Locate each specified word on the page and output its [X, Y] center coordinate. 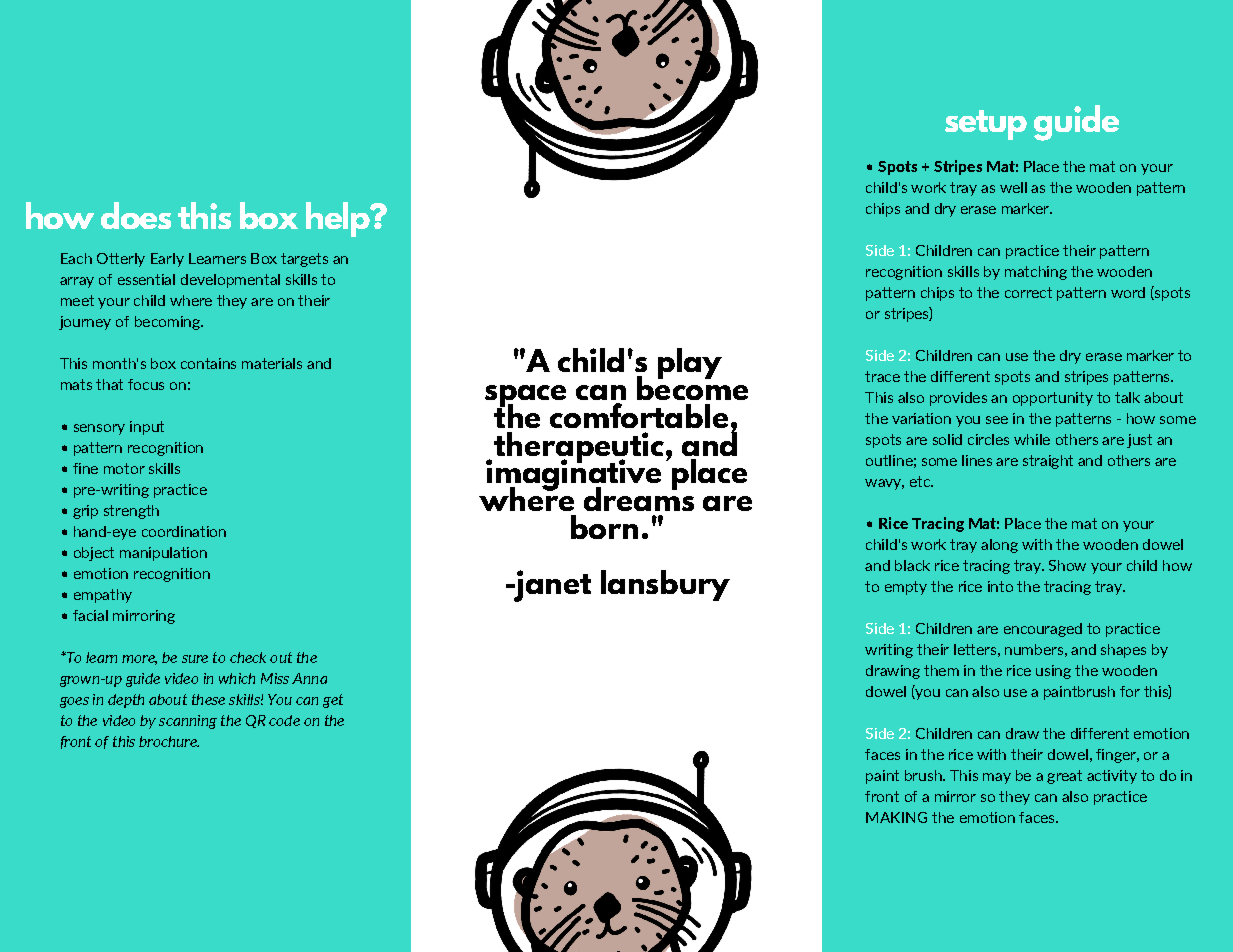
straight [1048, 462]
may [997, 778]
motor [124, 468]
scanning [188, 722]
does [136, 215]
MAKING [896, 817]
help [339, 219]
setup [986, 125]
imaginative [573, 475]
